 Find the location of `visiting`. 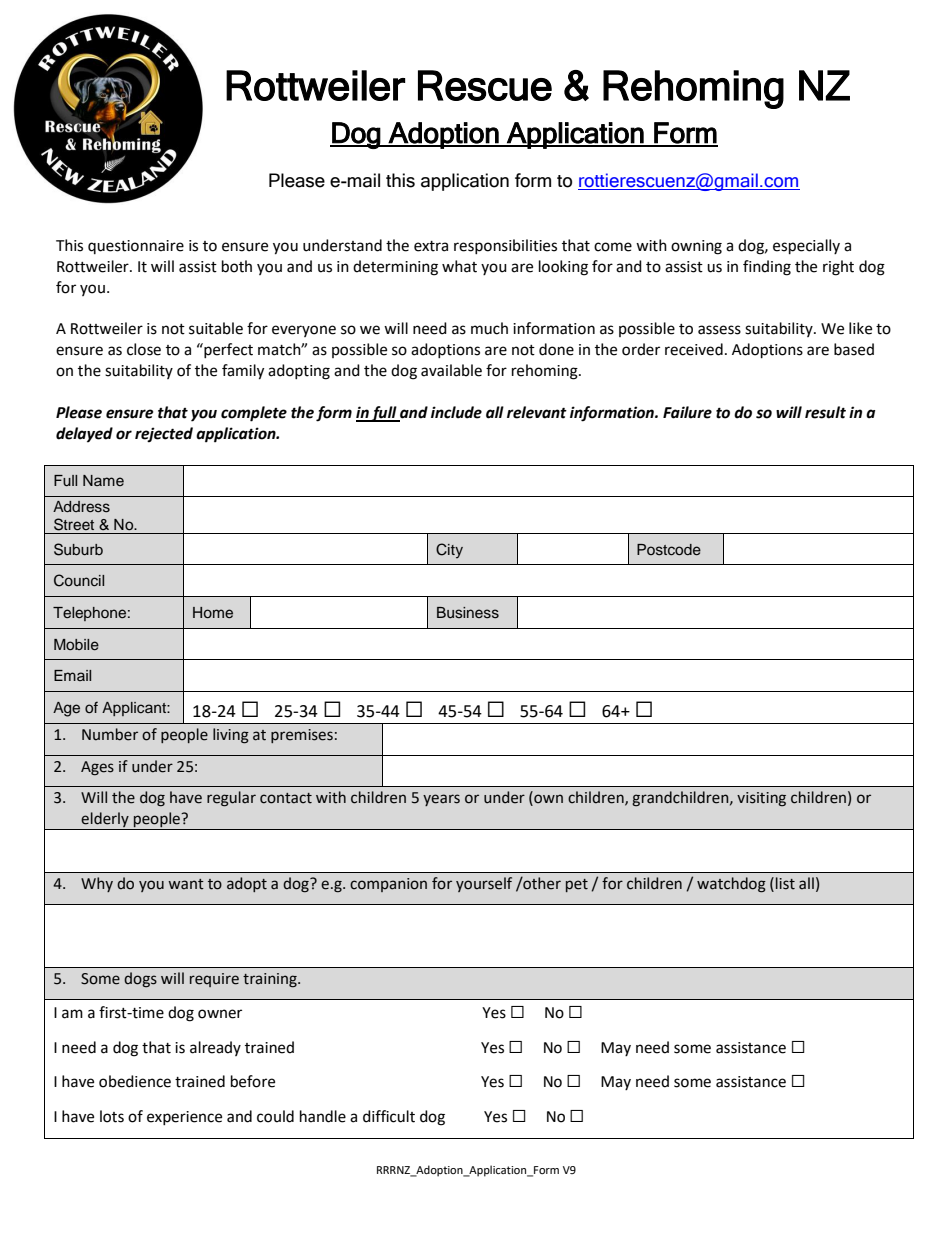

visiting is located at coordinates (761, 799).
